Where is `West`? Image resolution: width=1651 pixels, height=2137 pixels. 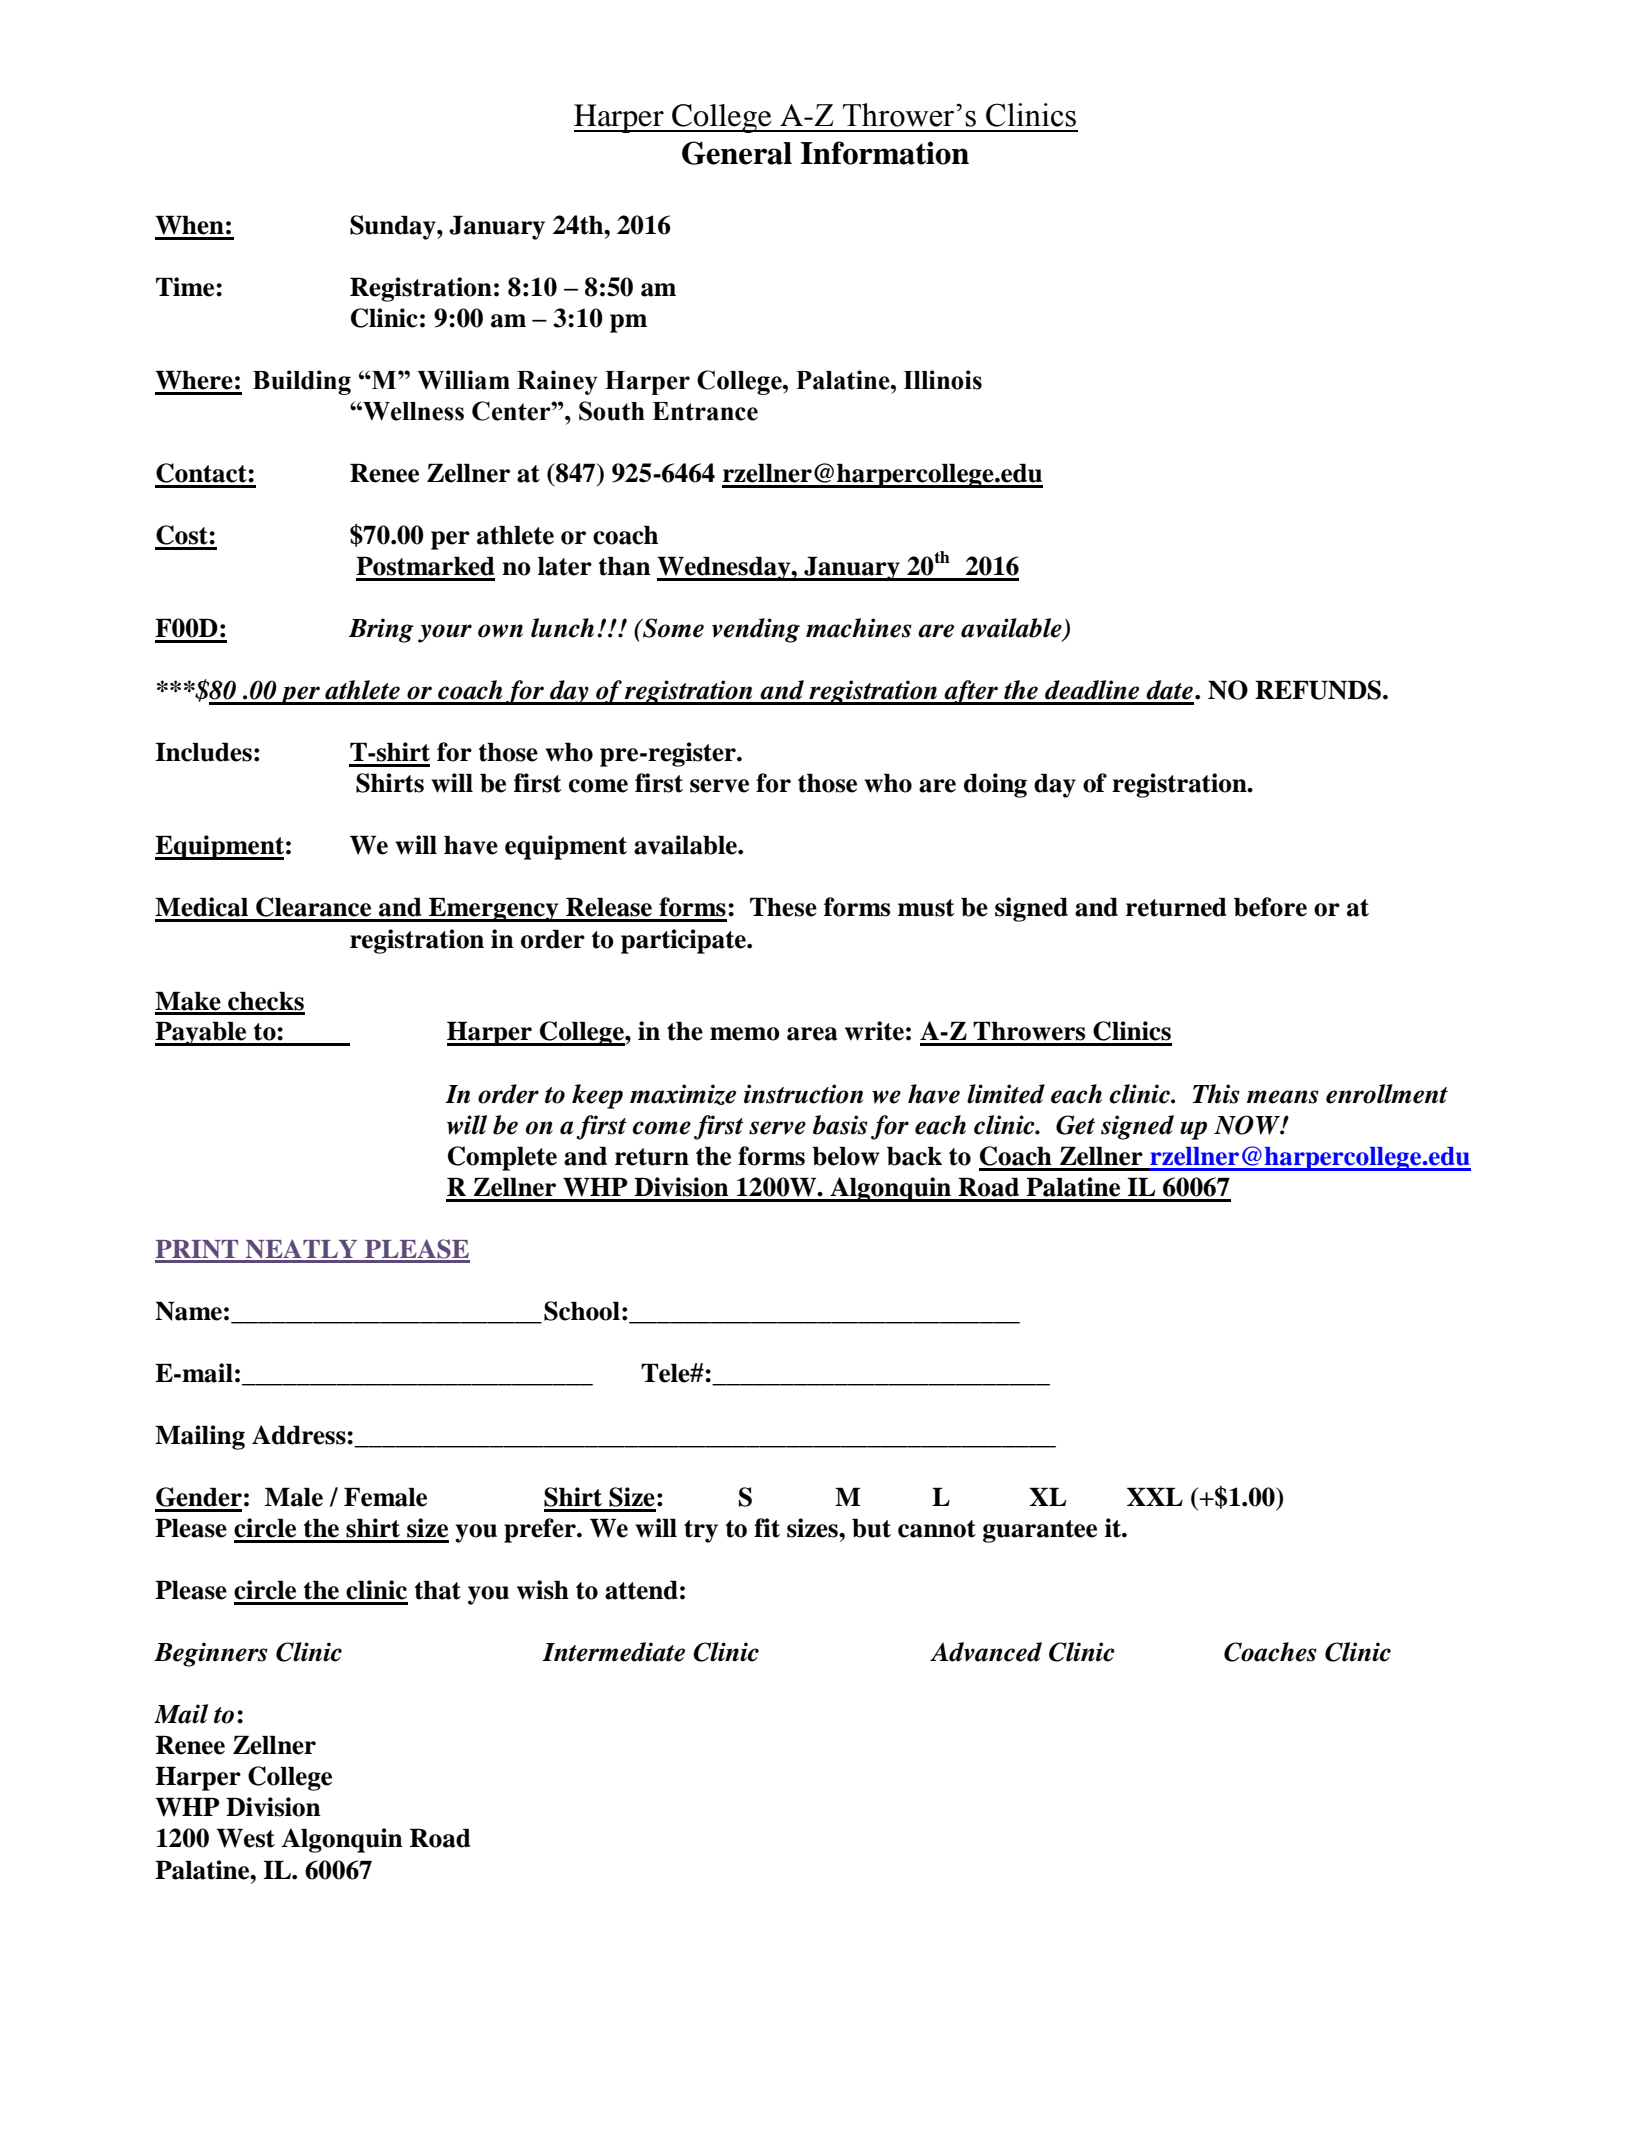
West is located at coordinates (245, 1838).
